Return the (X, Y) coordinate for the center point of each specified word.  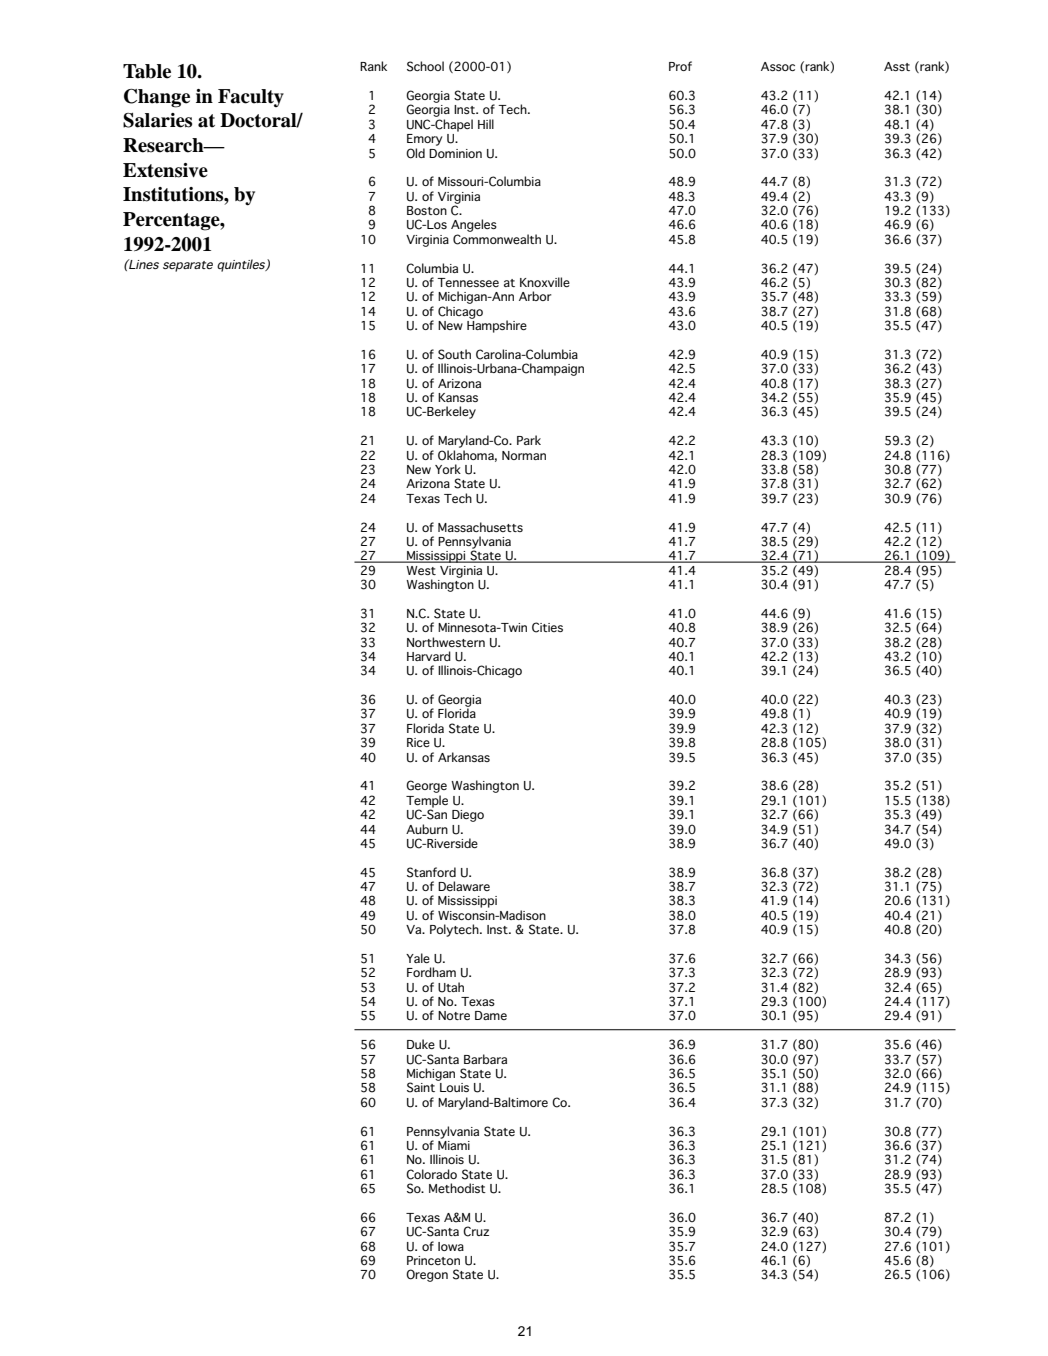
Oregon (427, 1275)
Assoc (778, 66)
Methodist (457, 1188)
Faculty (251, 98)
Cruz (476, 1231)
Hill (486, 124)
